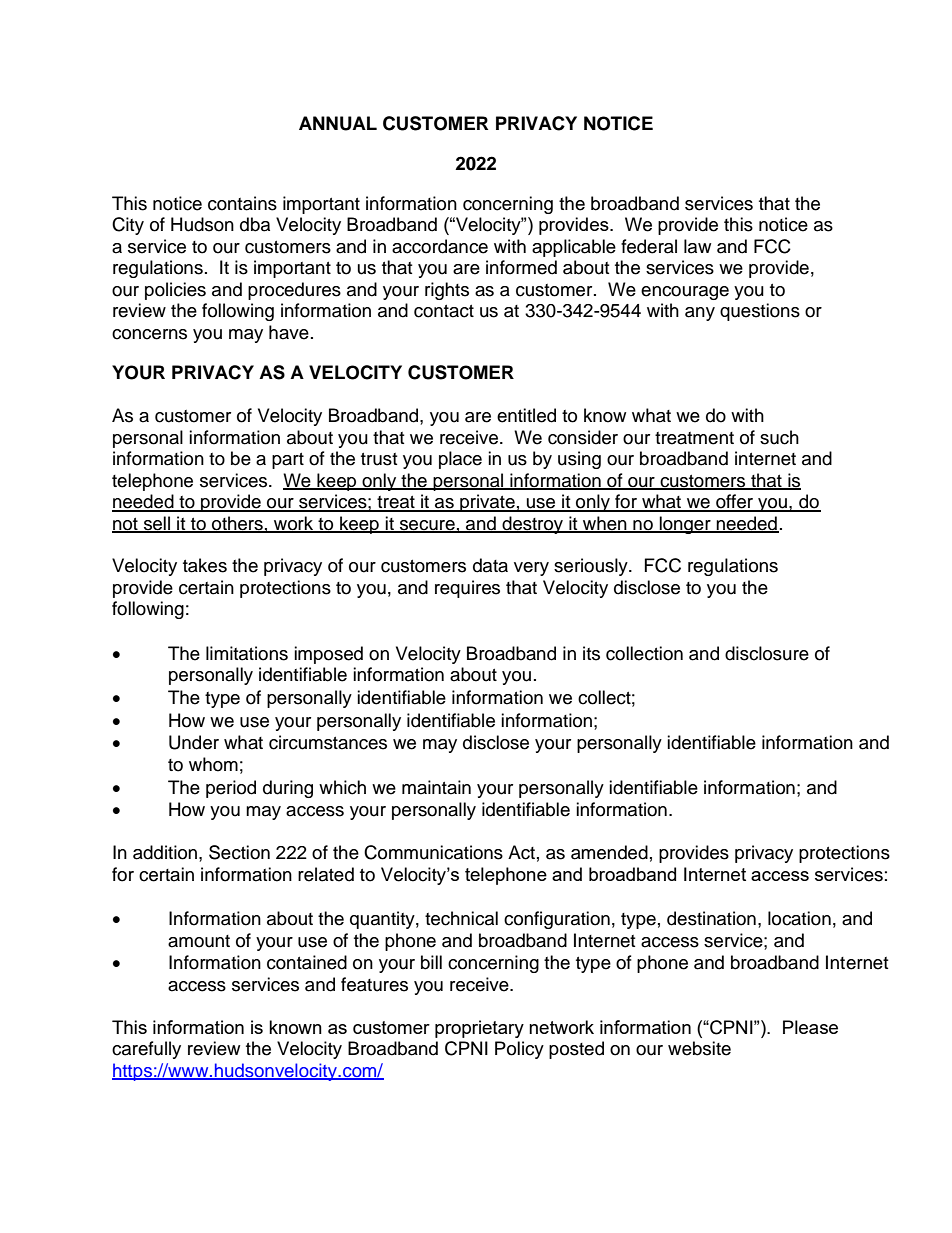 The image size is (952, 1233). What do you see at coordinates (242, 203) in the screenshot?
I see `contains` at bounding box center [242, 203].
